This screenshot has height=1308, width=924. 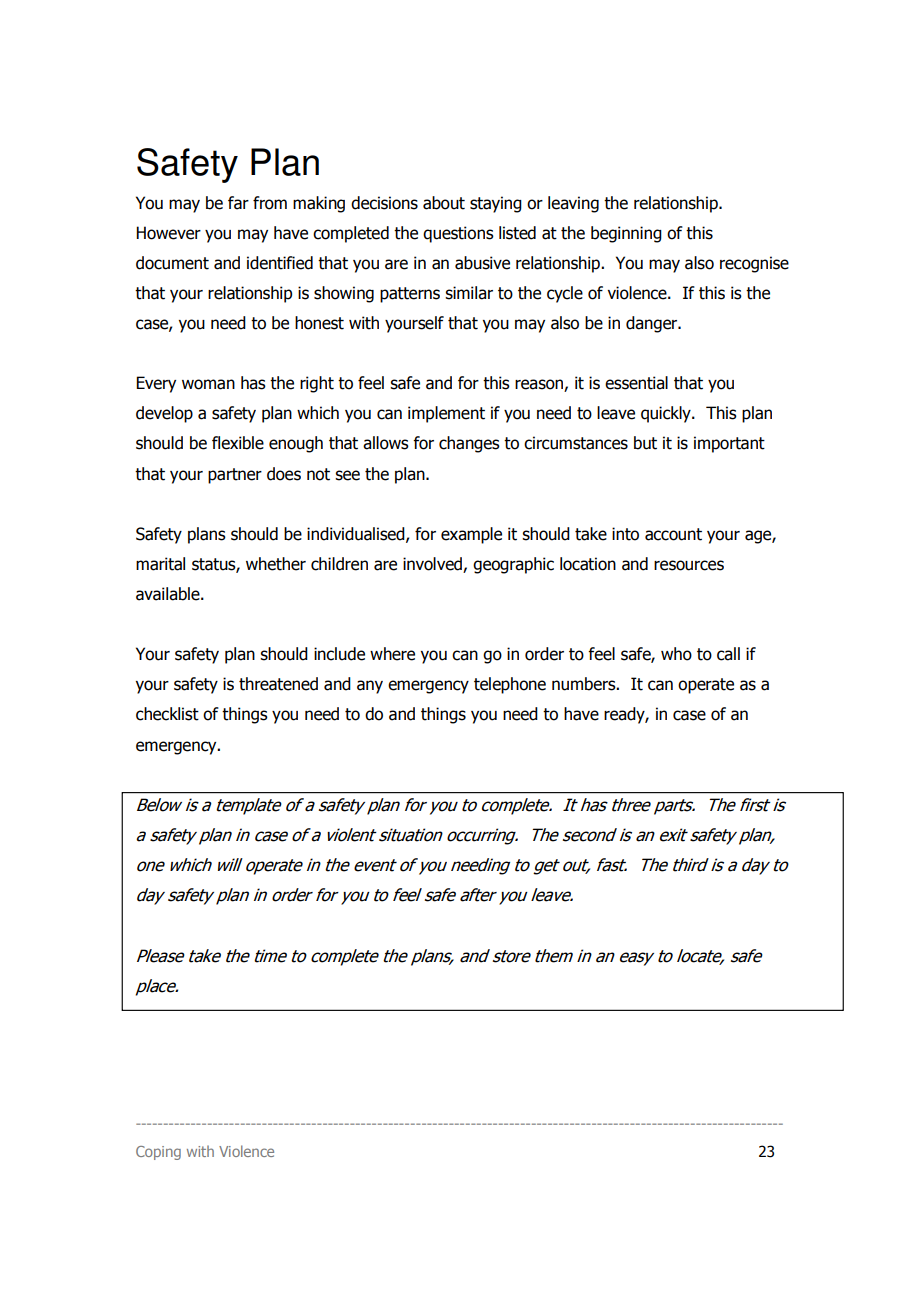 What do you see at coordinates (676, 654) in the screenshot?
I see `who` at bounding box center [676, 654].
